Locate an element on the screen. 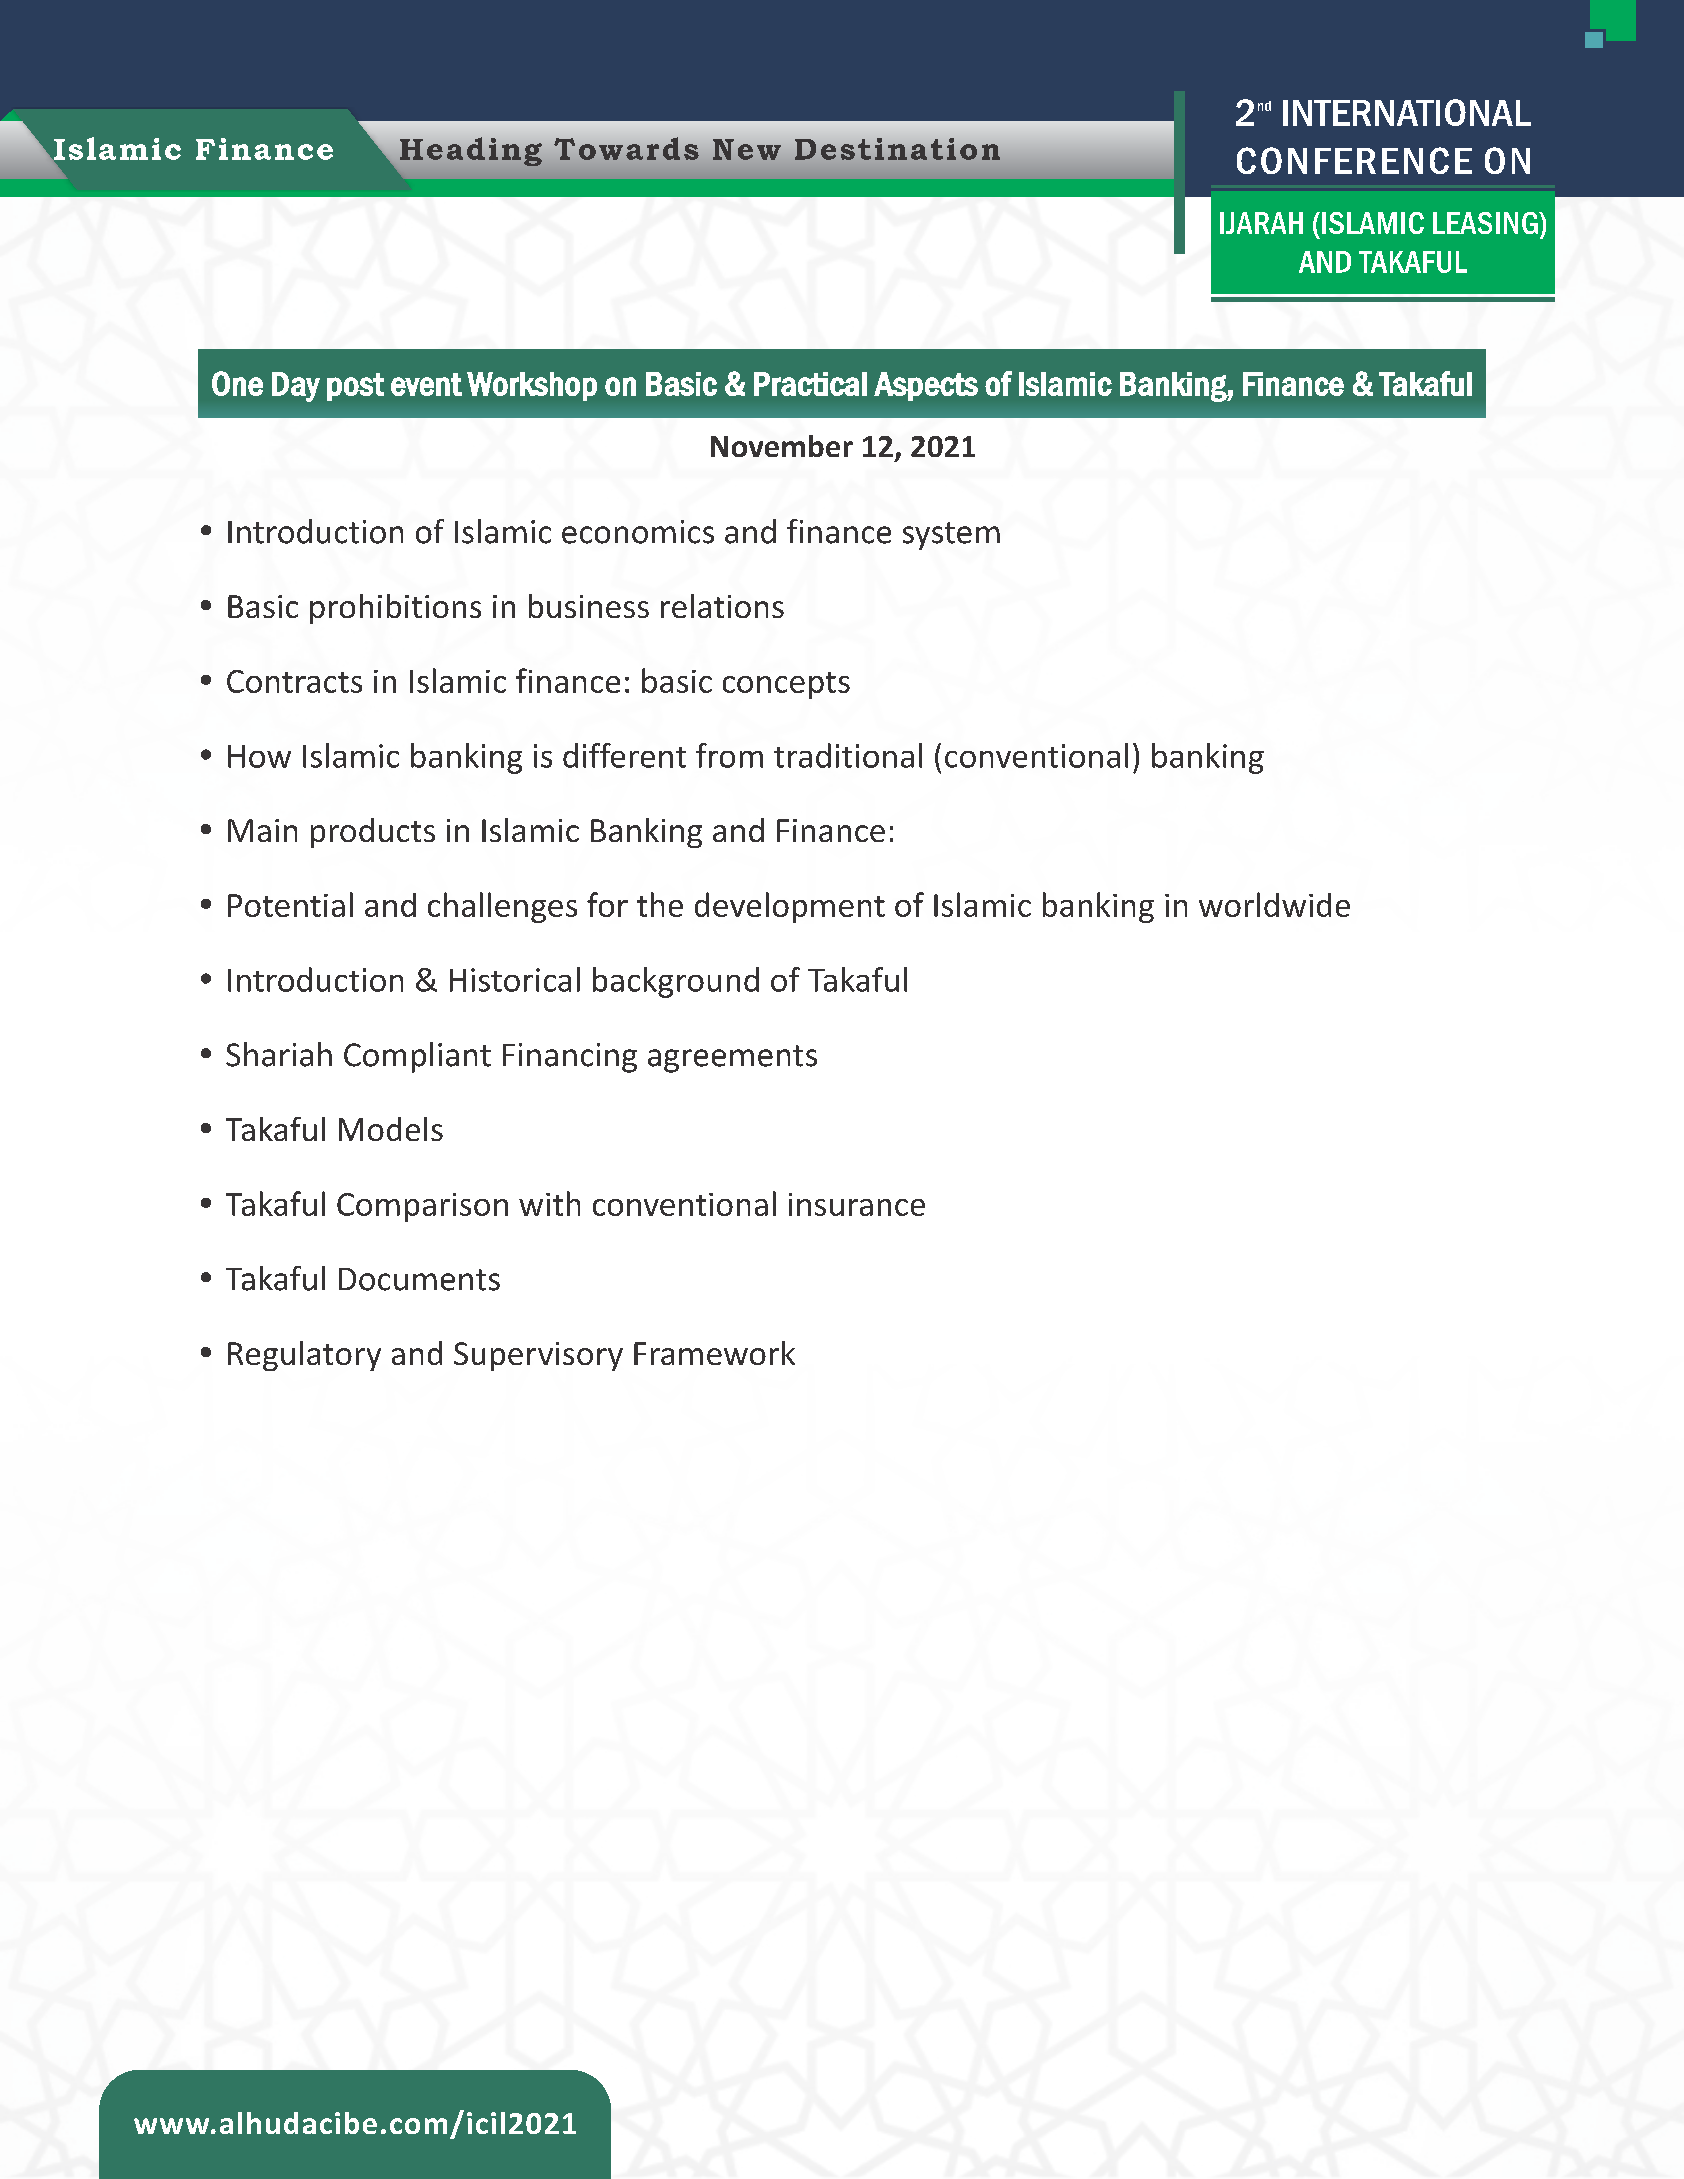 The height and width of the screenshot is (2179, 1684). Documents is located at coordinates (419, 1279).
